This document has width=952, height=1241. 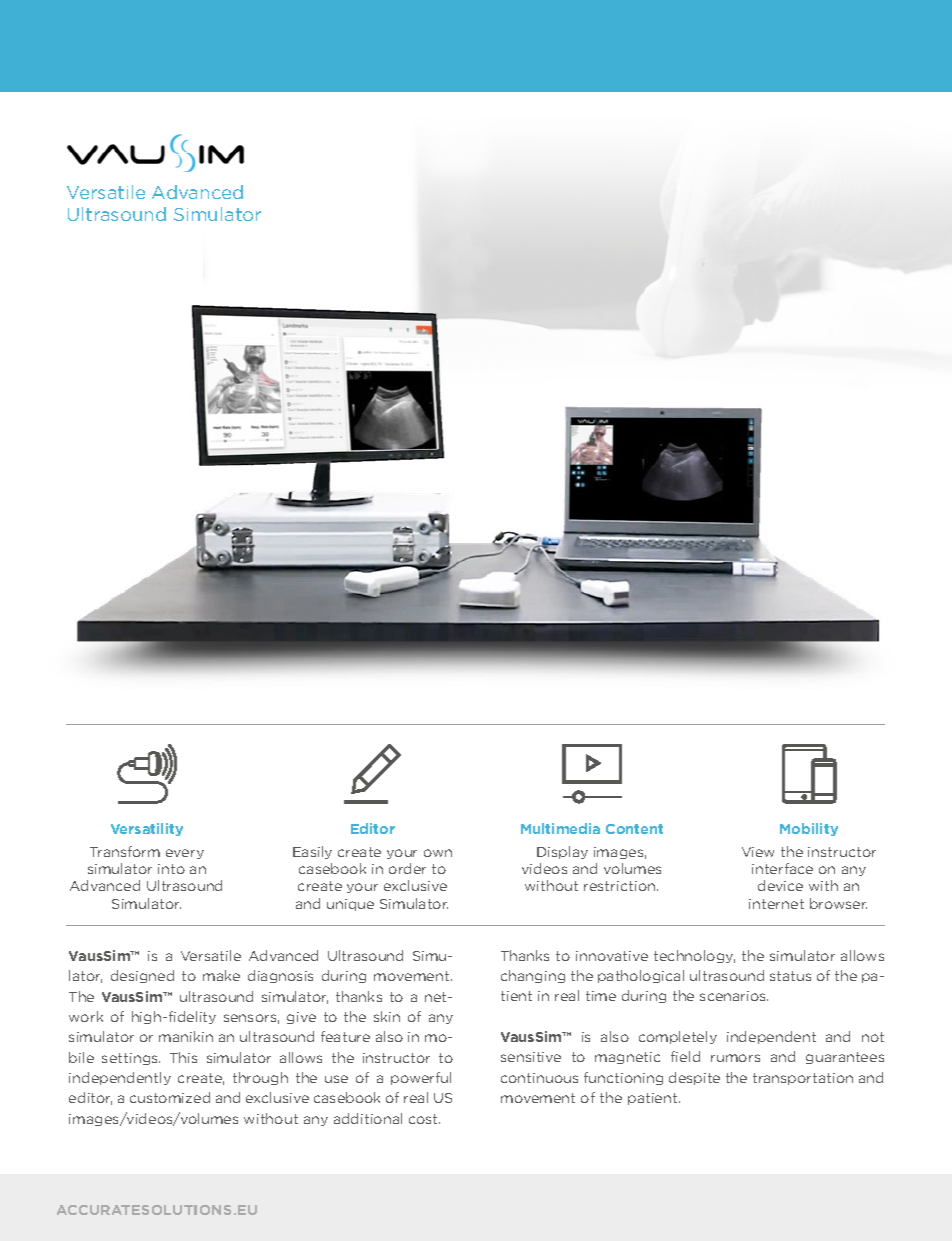 I want to click on status, so click(x=790, y=976).
